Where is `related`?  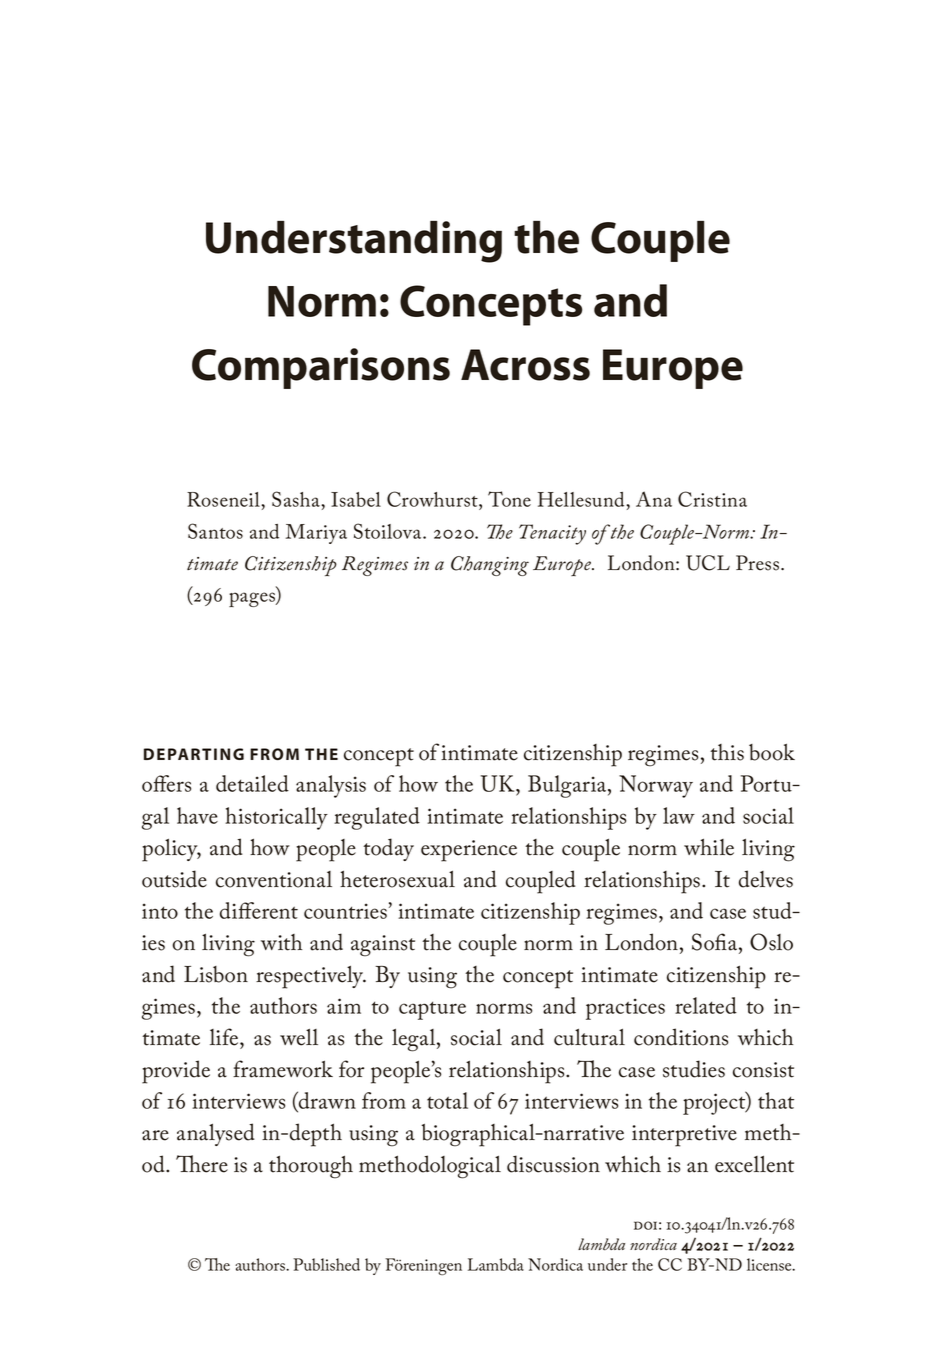
related is located at coordinates (706, 1005).
